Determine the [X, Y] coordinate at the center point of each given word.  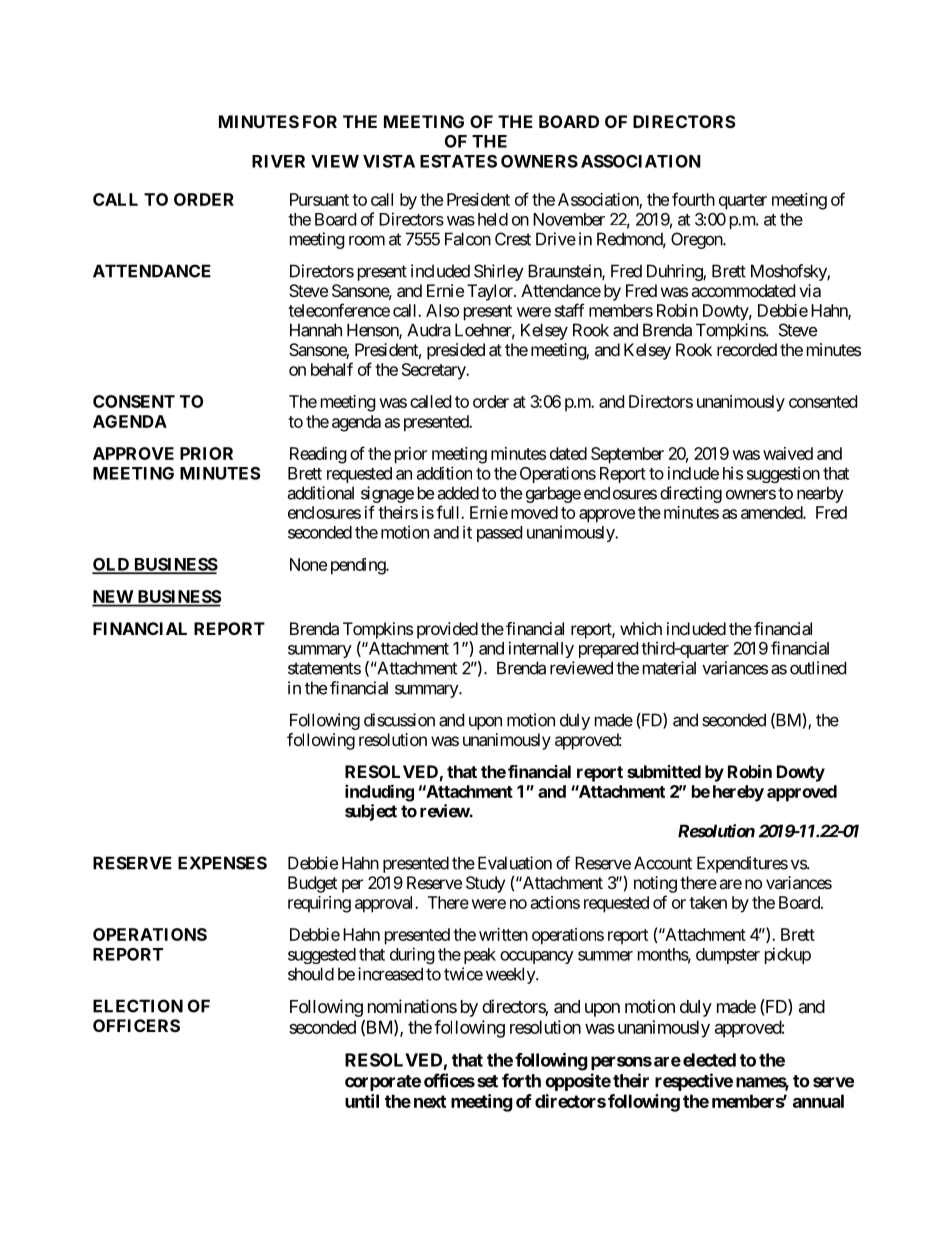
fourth [693, 199]
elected [709, 1060]
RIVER [278, 161]
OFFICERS [136, 1025]
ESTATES [458, 161]
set [487, 1081]
